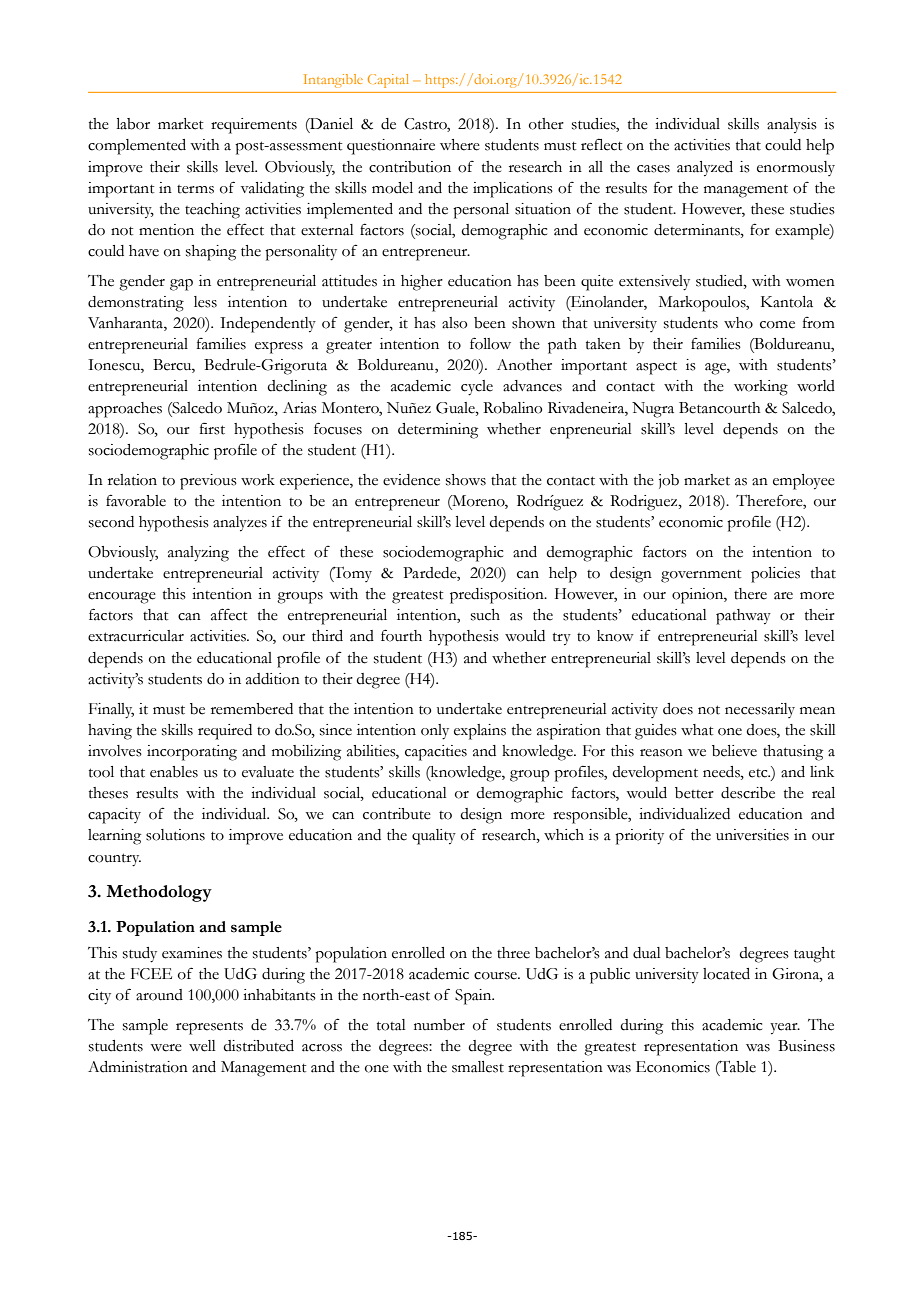 This screenshot has height=1308, width=924. Describe the element at coordinates (133, 124) in the screenshot. I see `labor` at that location.
